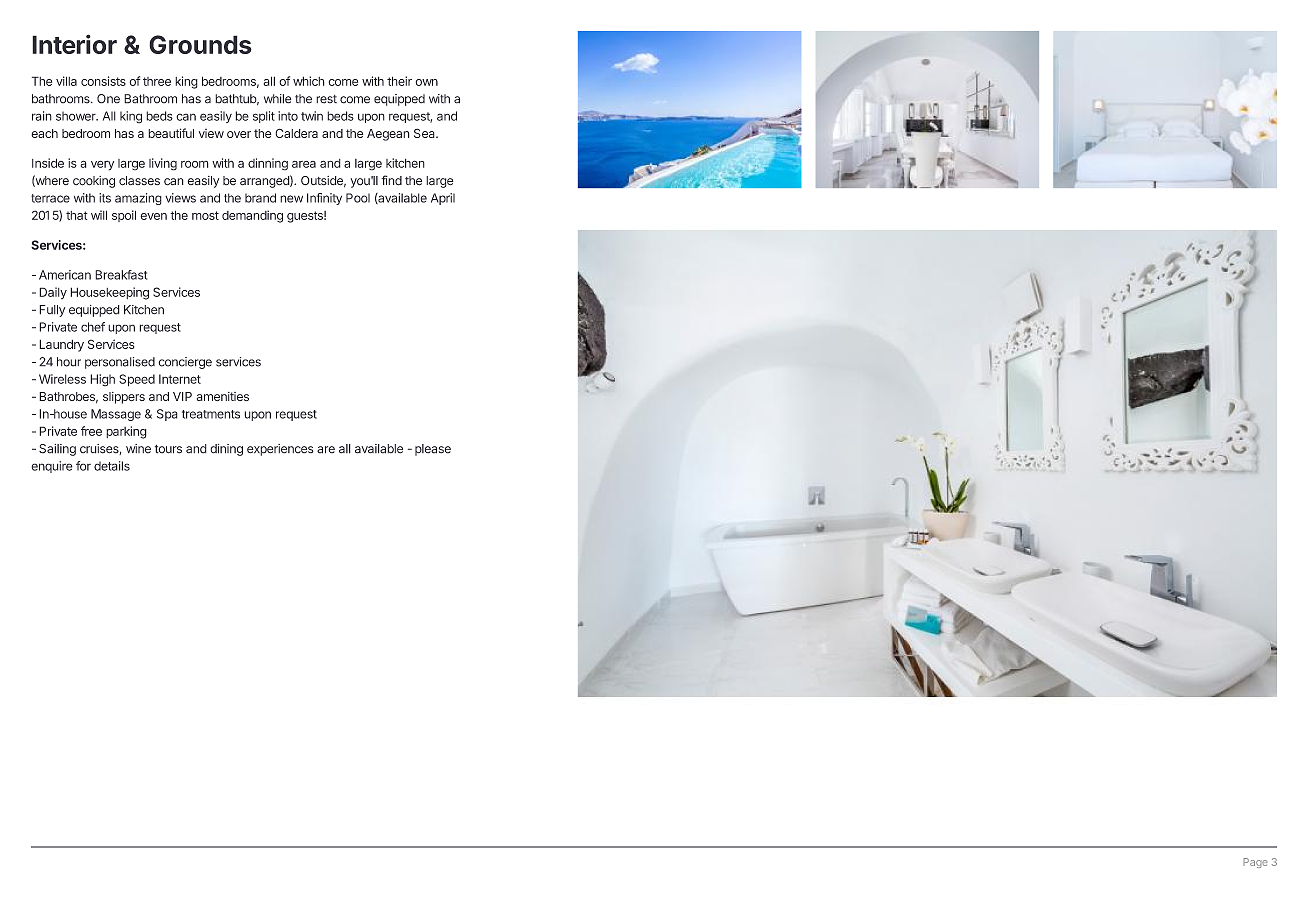 The width and height of the page is (1308, 924). Describe the element at coordinates (426, 82) in the page. I see `own` at that location.
